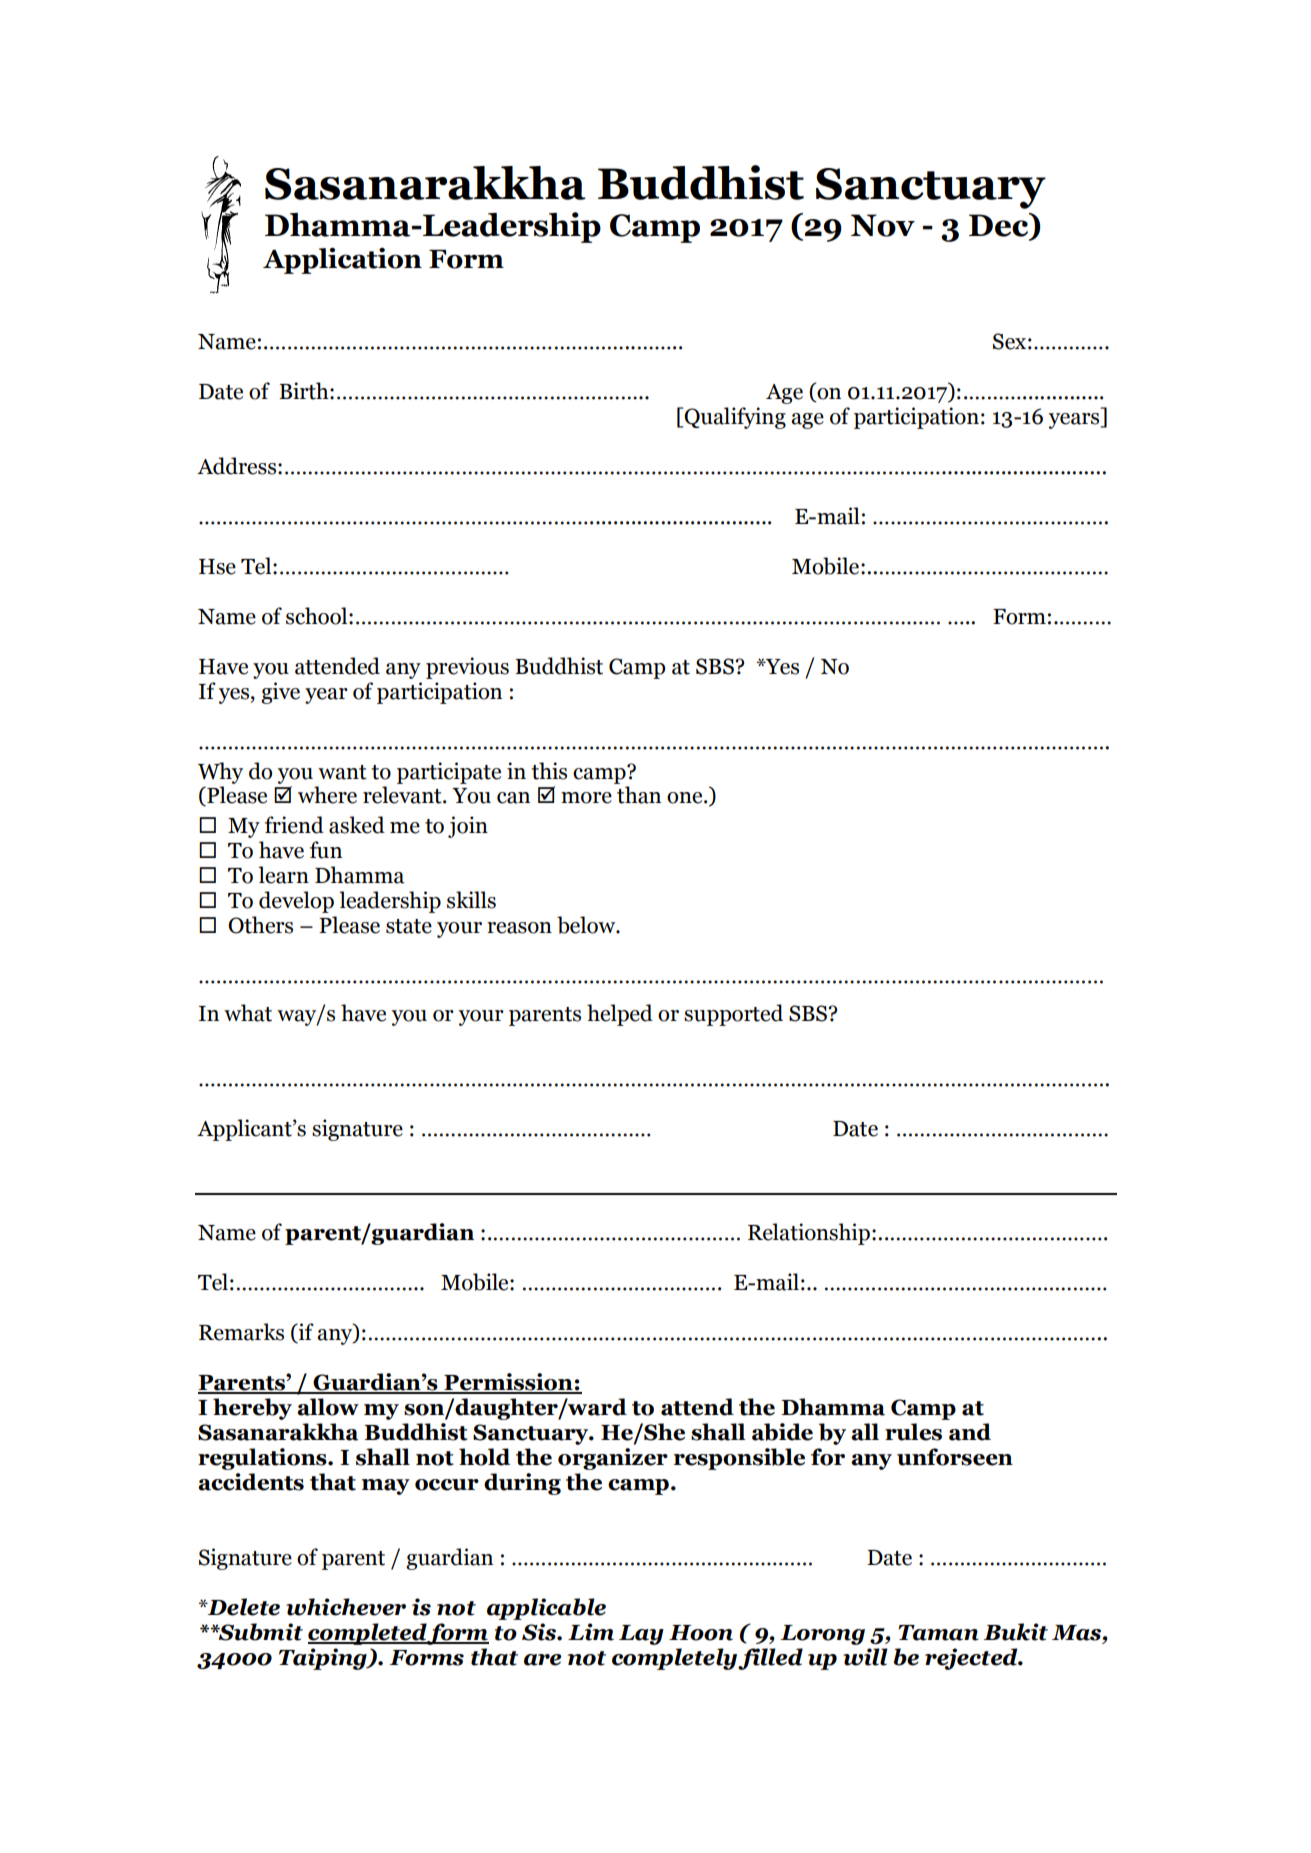  I want to click on more, so click(586, 798).
